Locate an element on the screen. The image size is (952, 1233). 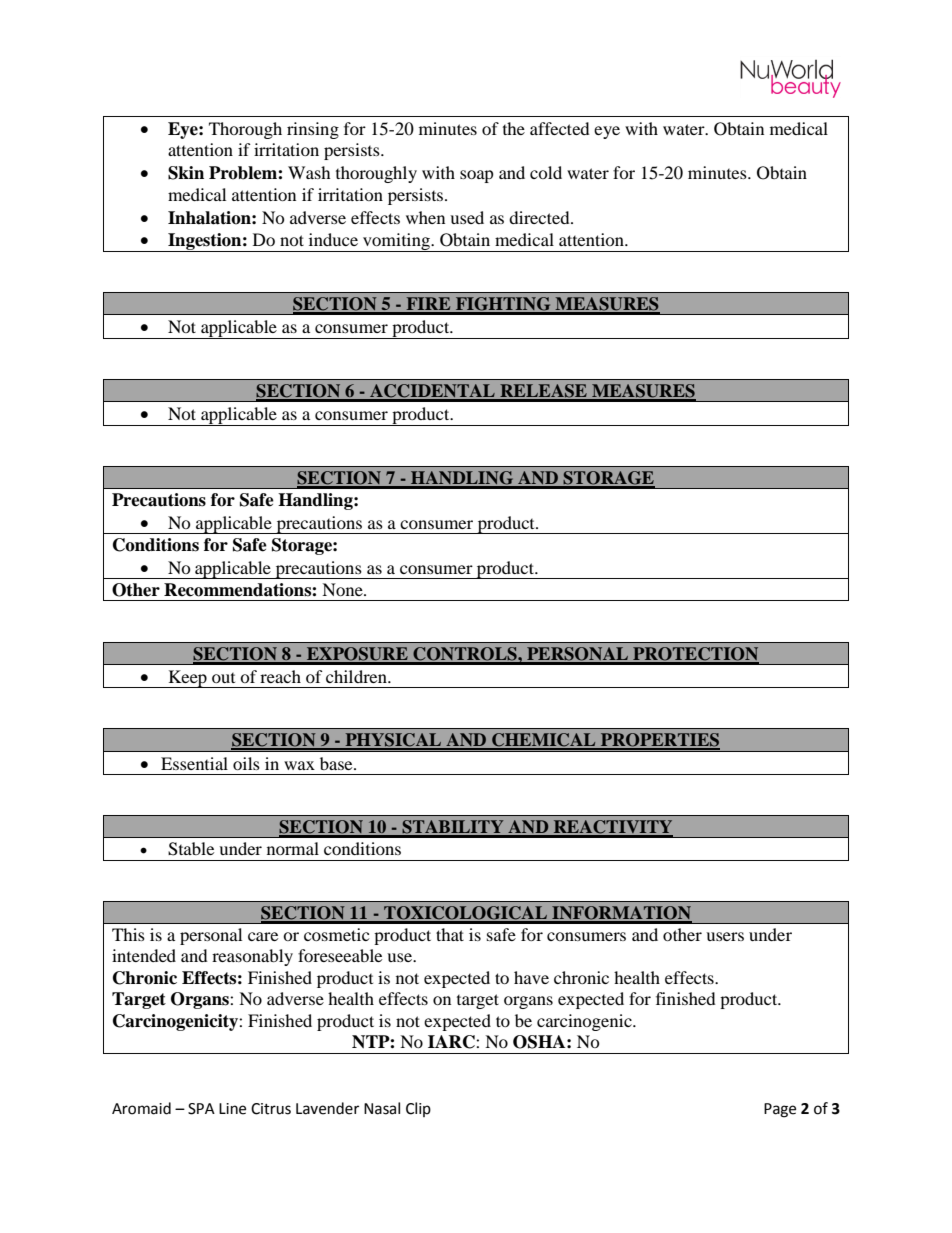
SPA is located at coordinates (201, 1109).
